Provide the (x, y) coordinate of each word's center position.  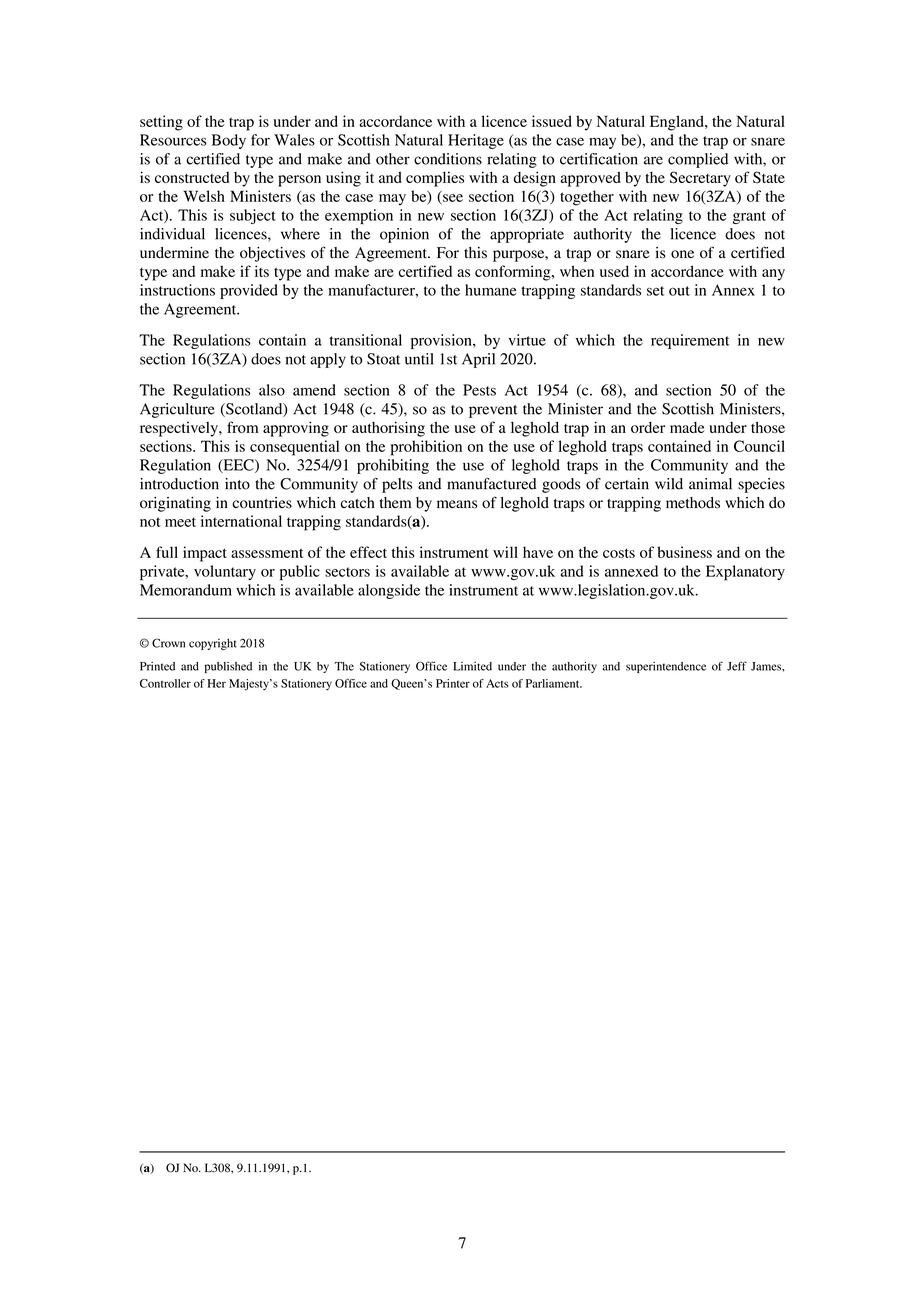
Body (229, 141)
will (505, 552)
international (241, 521)
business (684, 552)
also (272, 390)
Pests (479, 390)
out (679, 291)
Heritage (476, 141)
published (228, 667)
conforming (514, 273)
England (678, 123)
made (687, 427)
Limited (472, 666)
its (262, 271)
